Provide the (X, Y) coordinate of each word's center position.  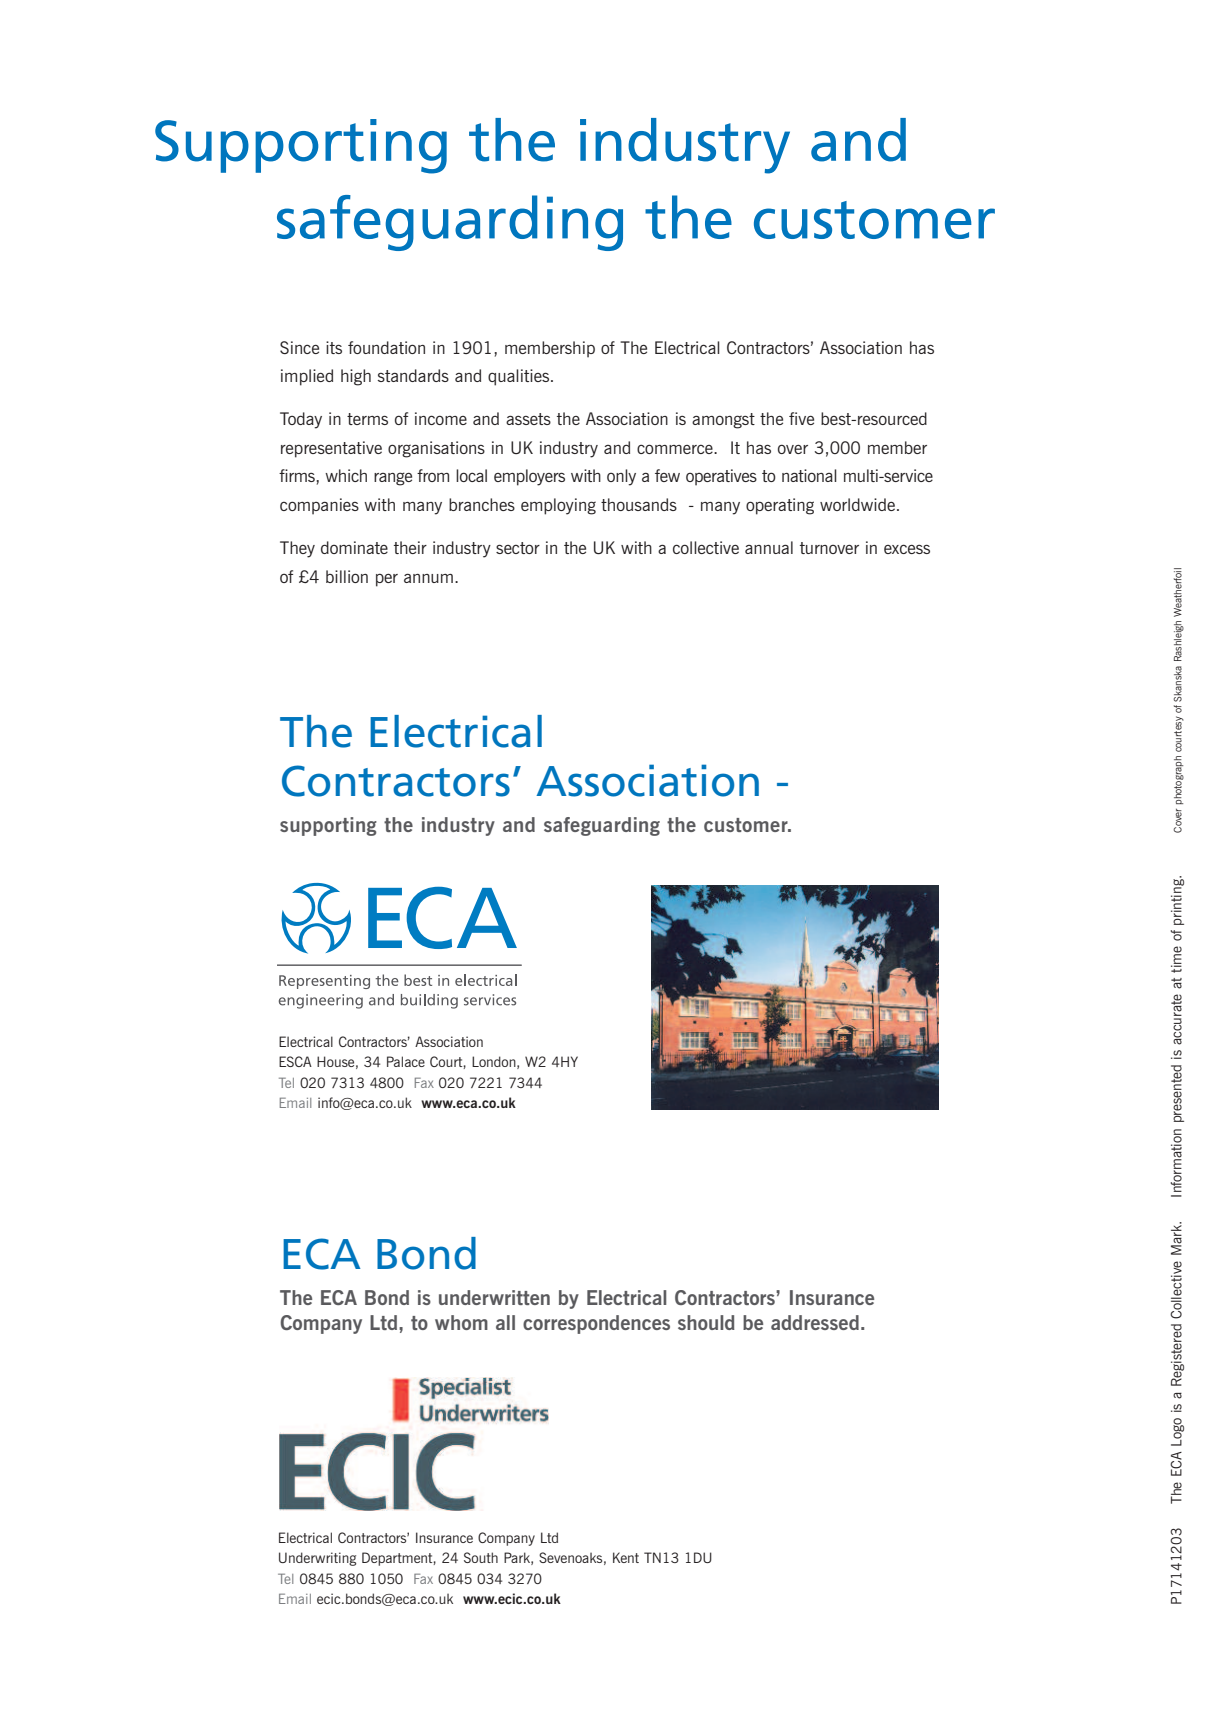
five (801, 418)
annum (428, 578)
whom (461, 1322)
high (356, 377)
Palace (406, 1061)
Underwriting (317, 1559)
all (505, 1322)
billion (347, 576)
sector (518, 548)
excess (907, 549)
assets (528, 419)
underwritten (494, 1297)
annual (769, 547)
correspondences (596, 1324)
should (706, 1322)
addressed (815, 1322)
